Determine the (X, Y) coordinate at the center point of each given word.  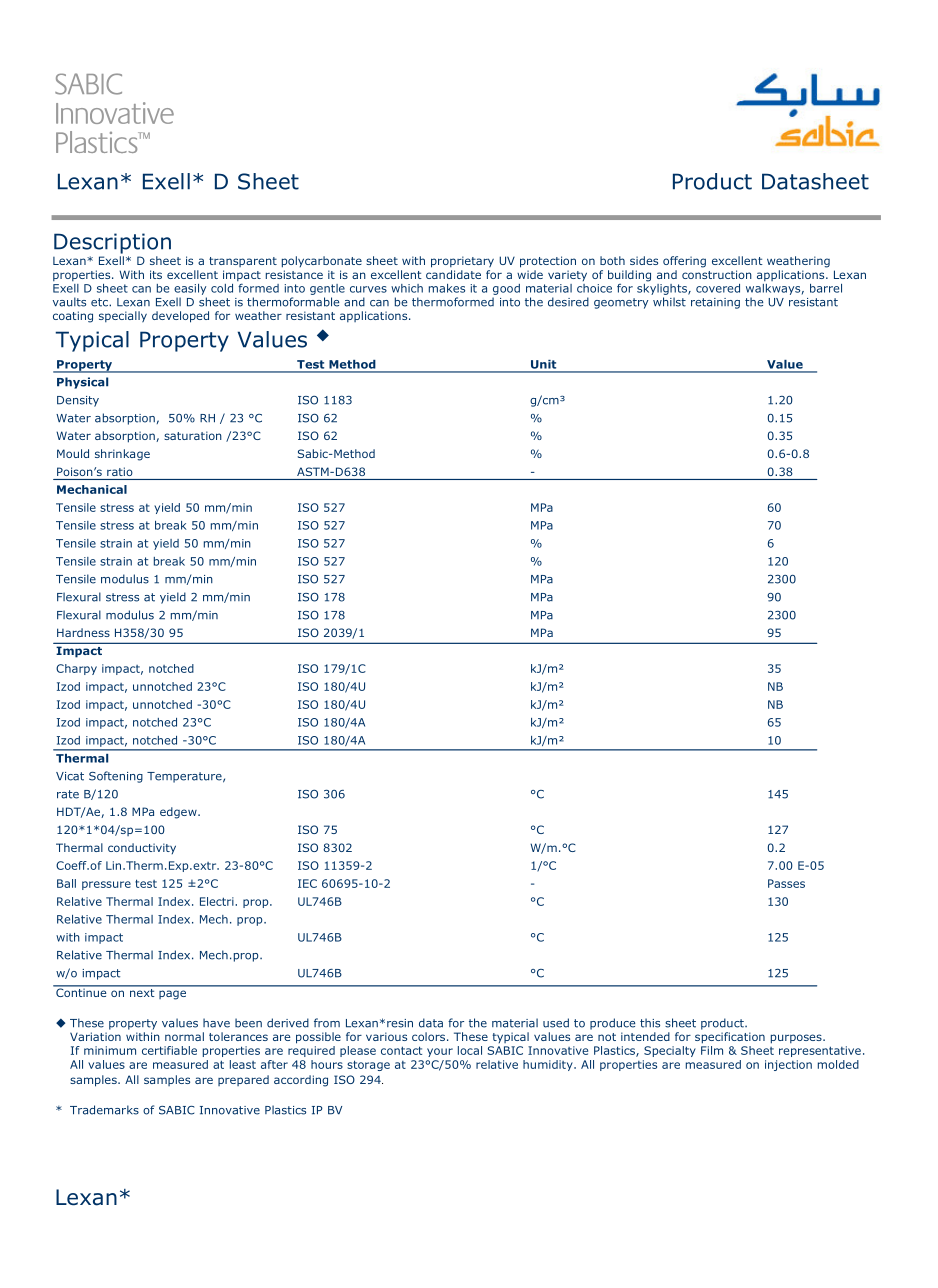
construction (717, 274)
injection (788, 1065)
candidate (453, 274)
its (156, 274)
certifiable (169, 1050)
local (470, 1050)
